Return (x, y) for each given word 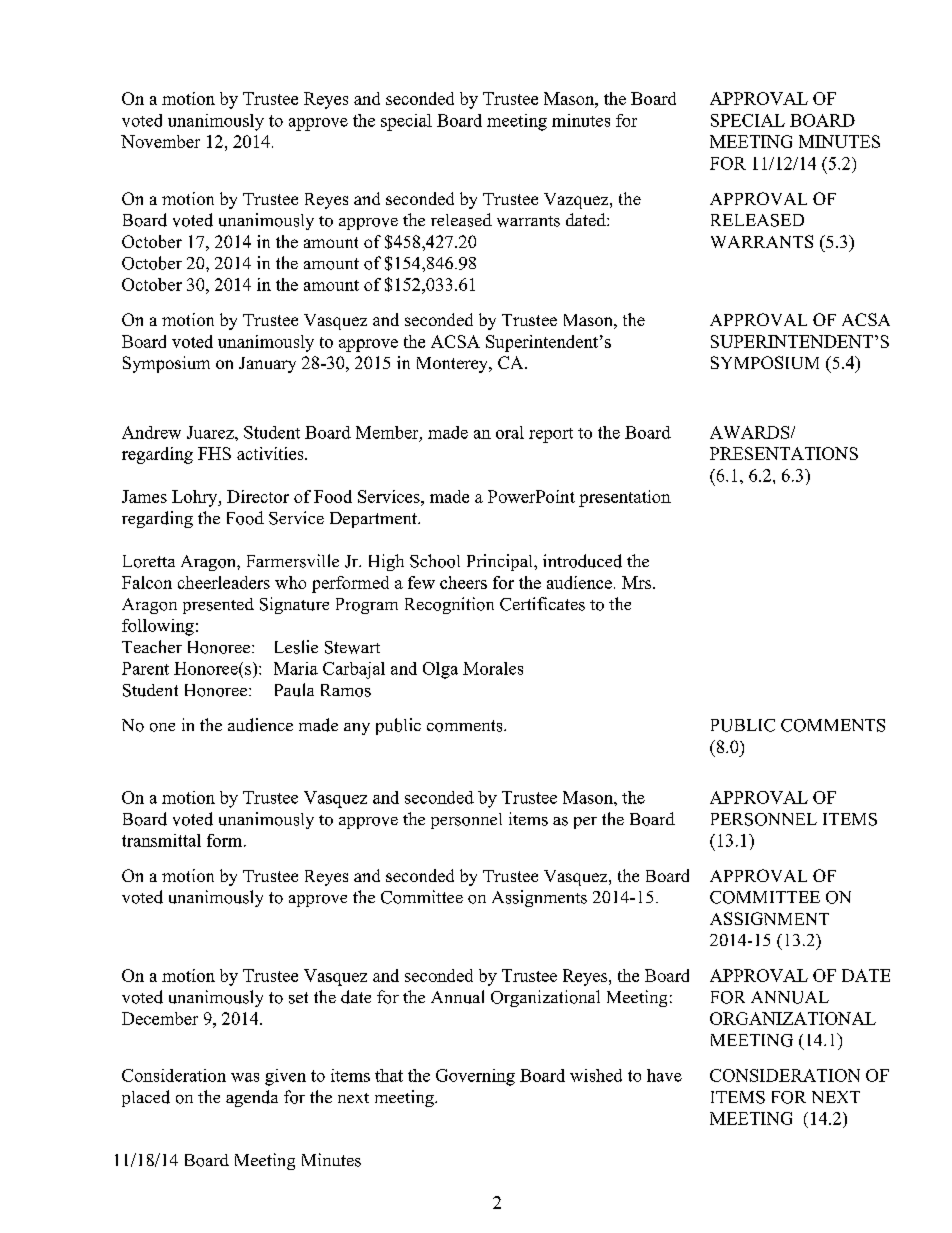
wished (596, 1075)
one (162, 727)
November (160, 141)
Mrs (638, 582)
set (298, 998)
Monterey (453, 365)
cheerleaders (224, 582)
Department (374, 520)
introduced (582, 561)
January (267, 365)
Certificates (542, 604)
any (357, 729)
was (245, 1077)
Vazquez (577, 201)
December (160, 1018)
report (551, 435)
